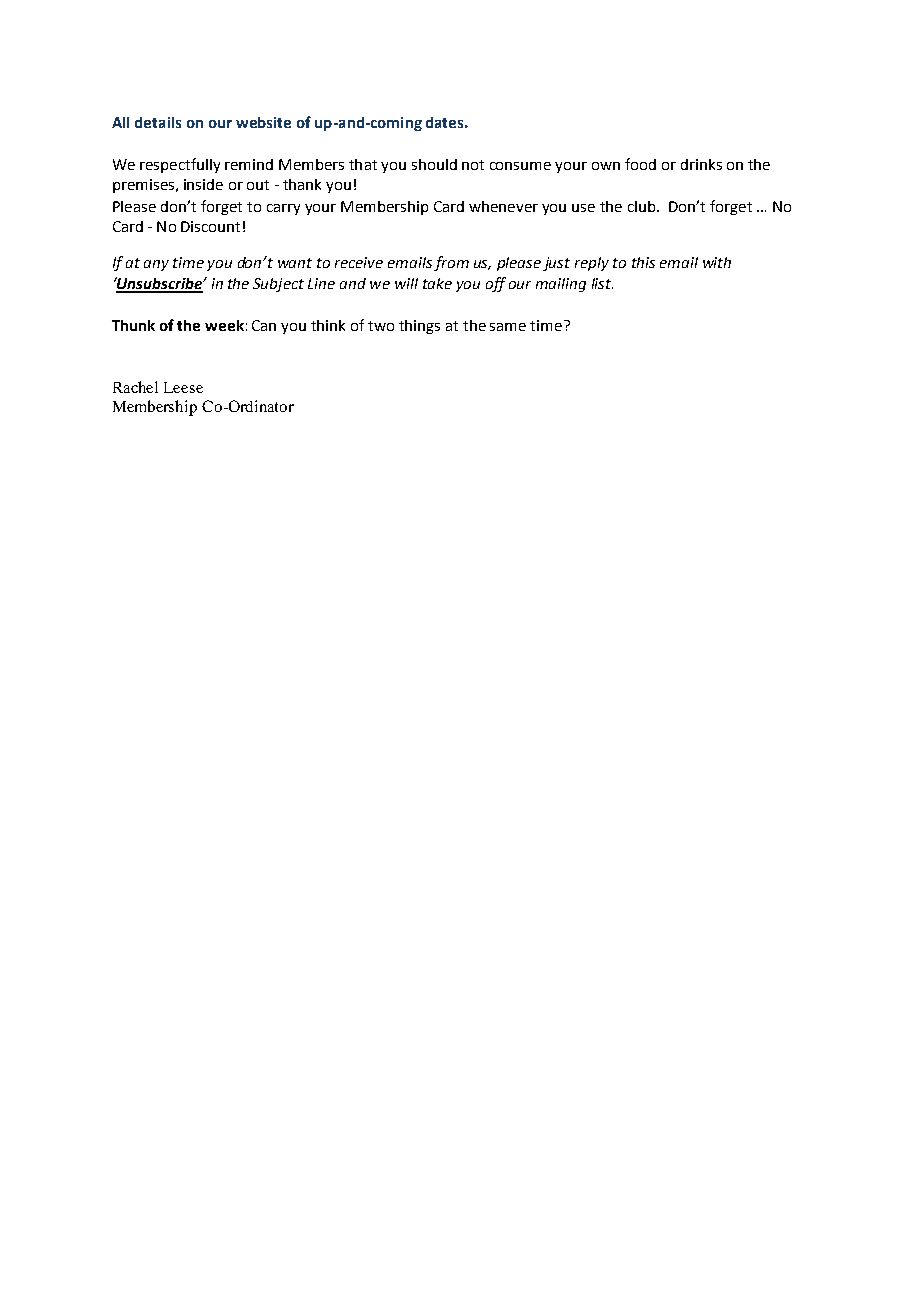 This screenshot has height=1307, width=924. What do you see at coordinates (278, 285) in the screenshot?
I see `Subject` at bounding box center [278, 285].
